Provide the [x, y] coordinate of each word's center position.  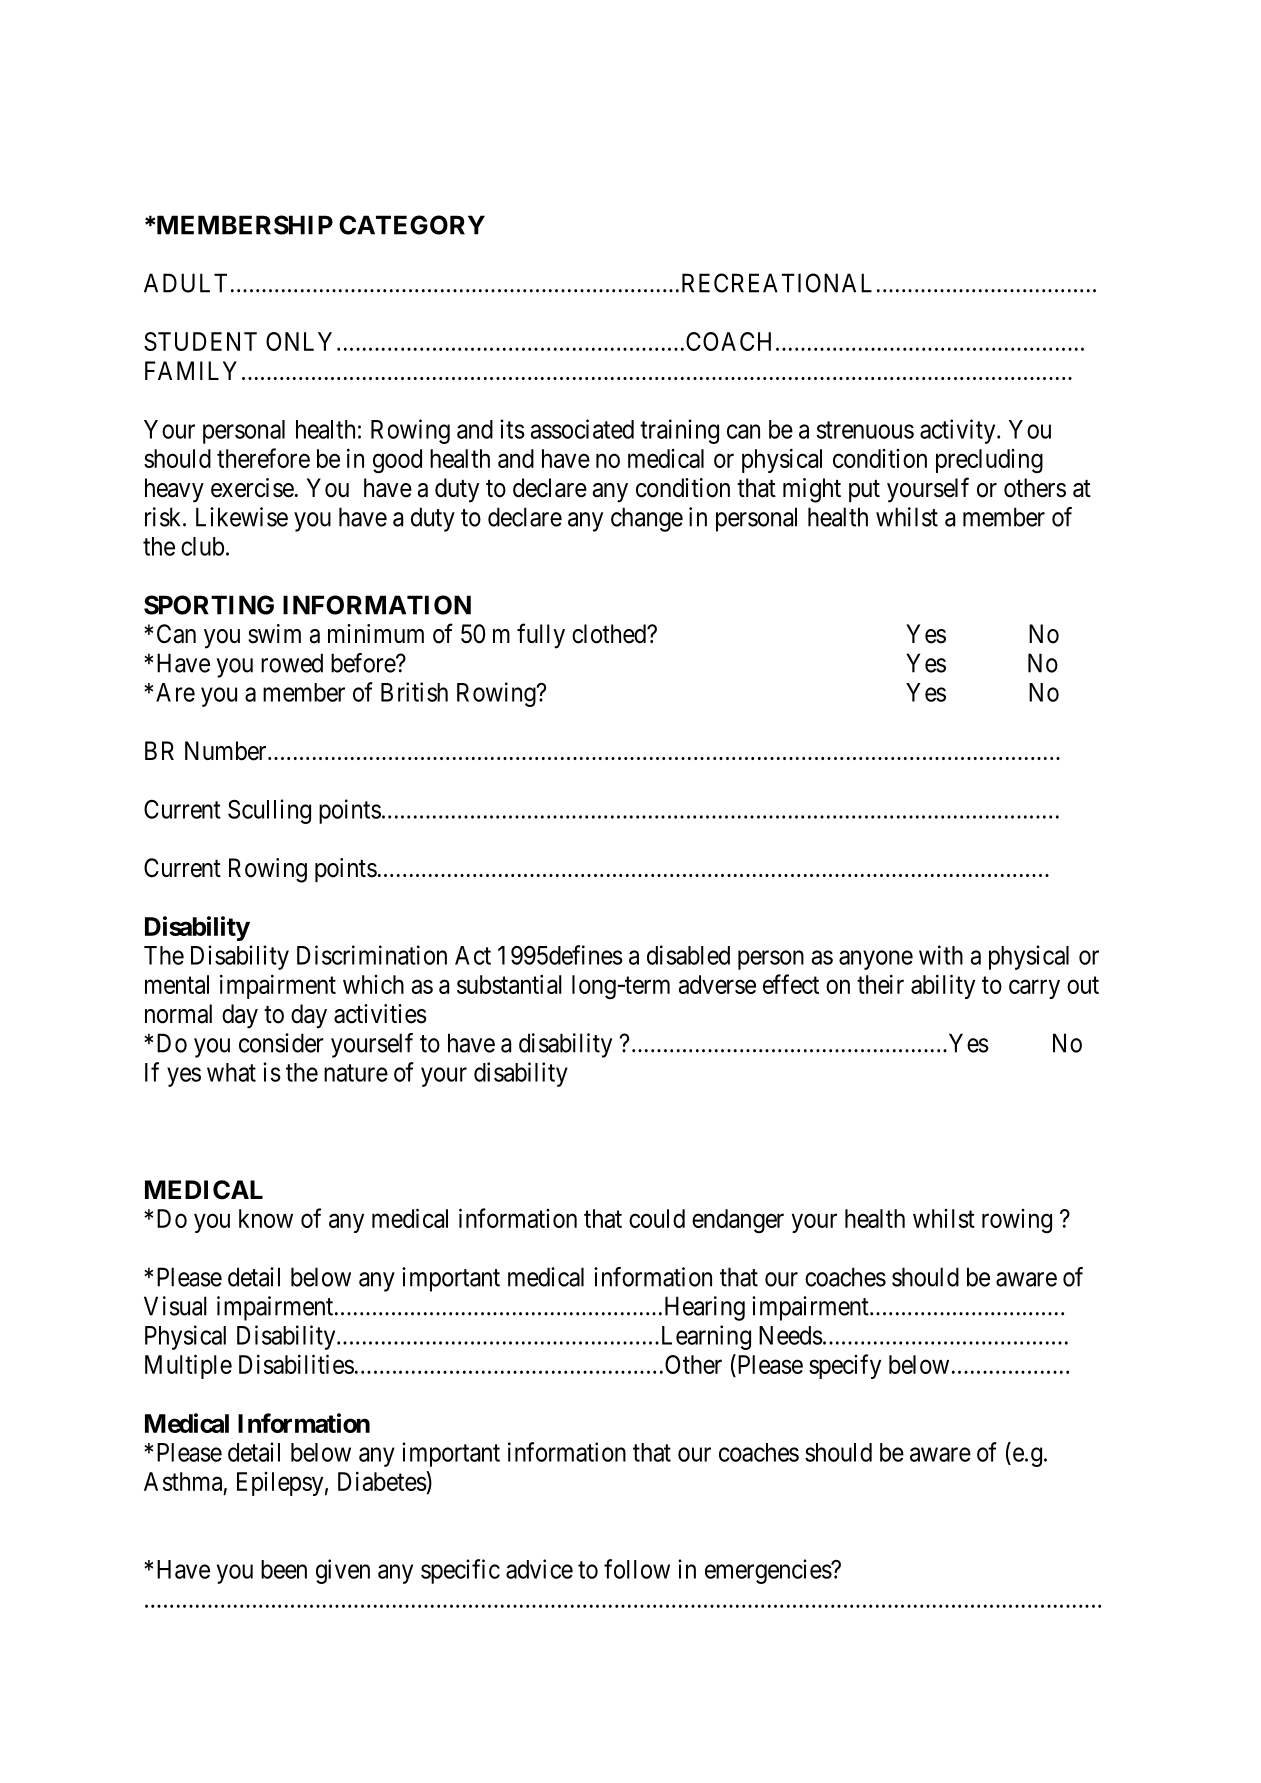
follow [637, 1569]
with [941, 955]
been [284, 1569]
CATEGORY [412, 225]
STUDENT [200, 341]
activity [959, 431]
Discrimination [372, 955]
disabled [688, 955]
